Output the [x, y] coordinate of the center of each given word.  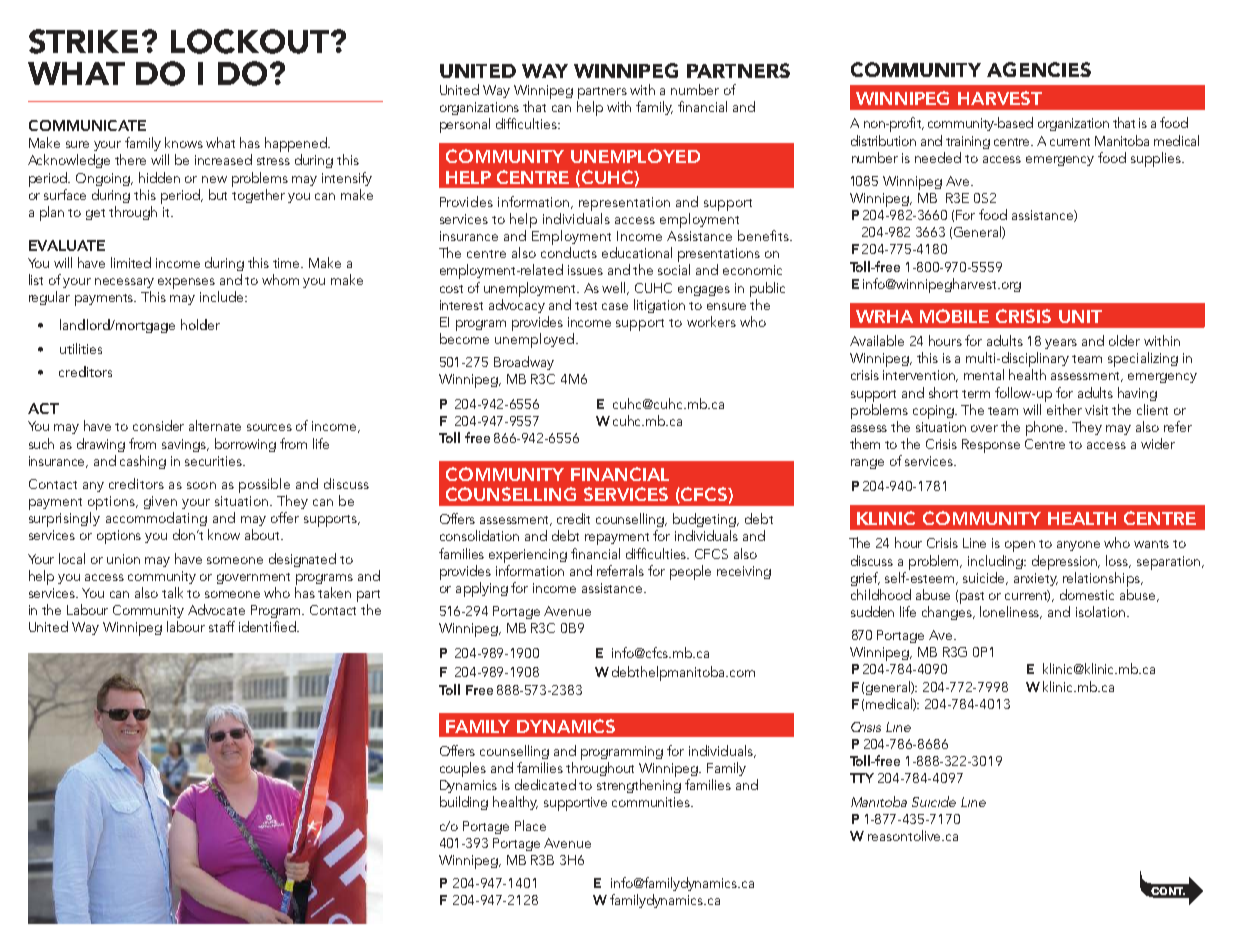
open [1020, 546]
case [615, 306]
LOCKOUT [251, 41]
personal [465, 125]
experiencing [528, 556]
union [123, 559]
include [223, 296]
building [464, 803]
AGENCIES [1039, 69]
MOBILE [954, 316]
